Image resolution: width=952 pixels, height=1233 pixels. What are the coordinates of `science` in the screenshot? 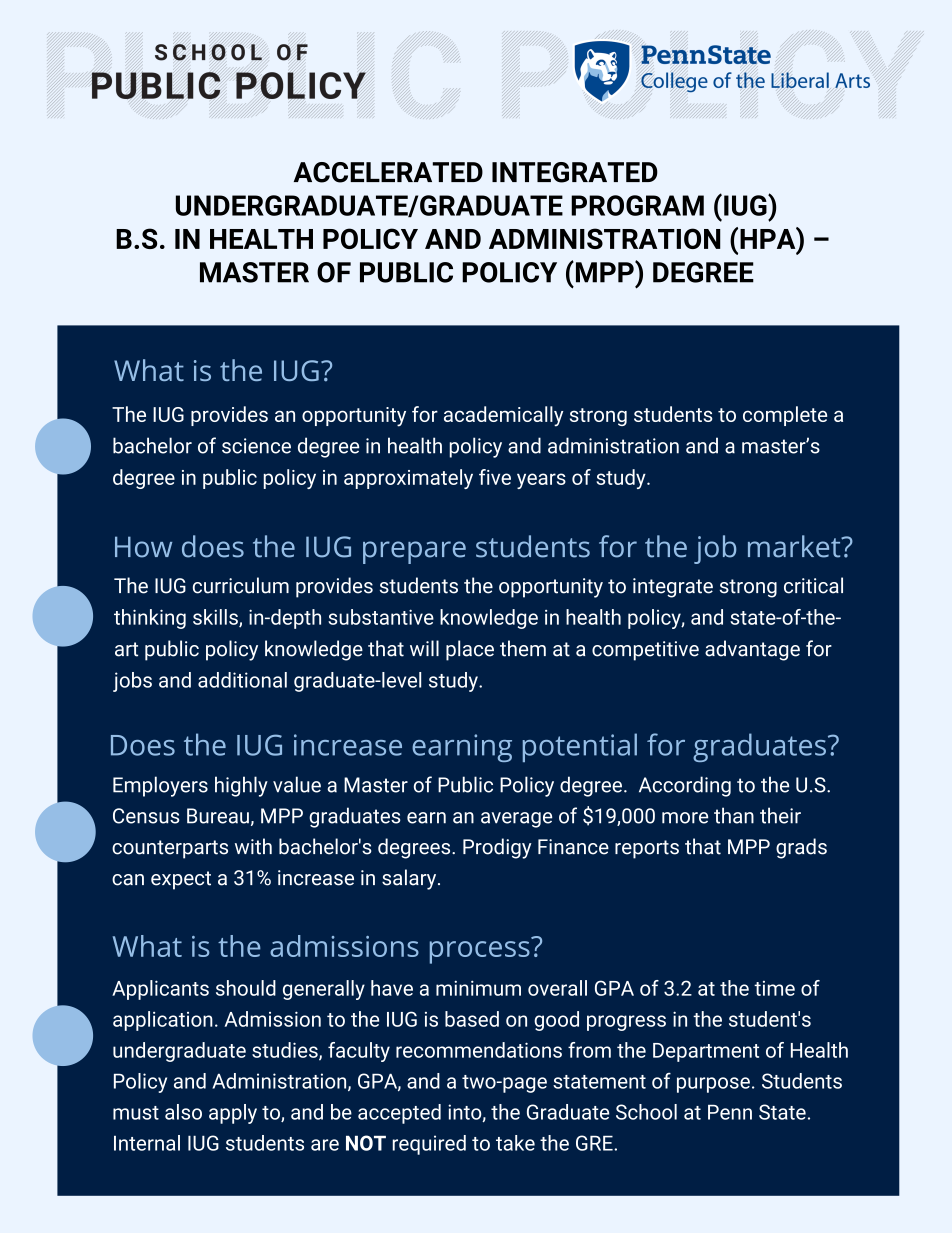 It's located at (256, 446).
